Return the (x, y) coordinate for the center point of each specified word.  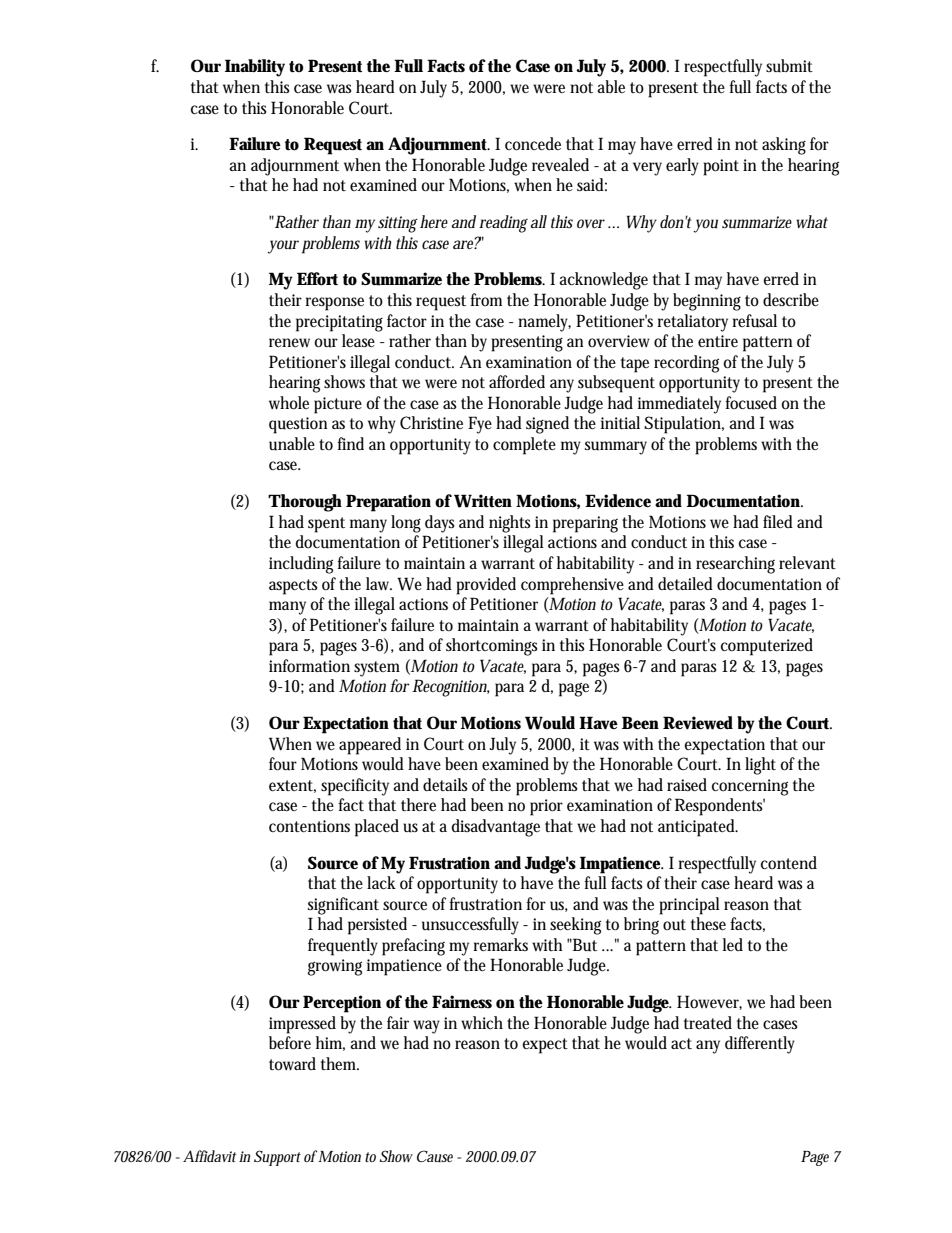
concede (533, 144)
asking (784, 146)
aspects (293, 587)
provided (486, 586)
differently (760, 1045)
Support (277, 1158)
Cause (437, 1156)
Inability (255, 68)
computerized (767, 647)
